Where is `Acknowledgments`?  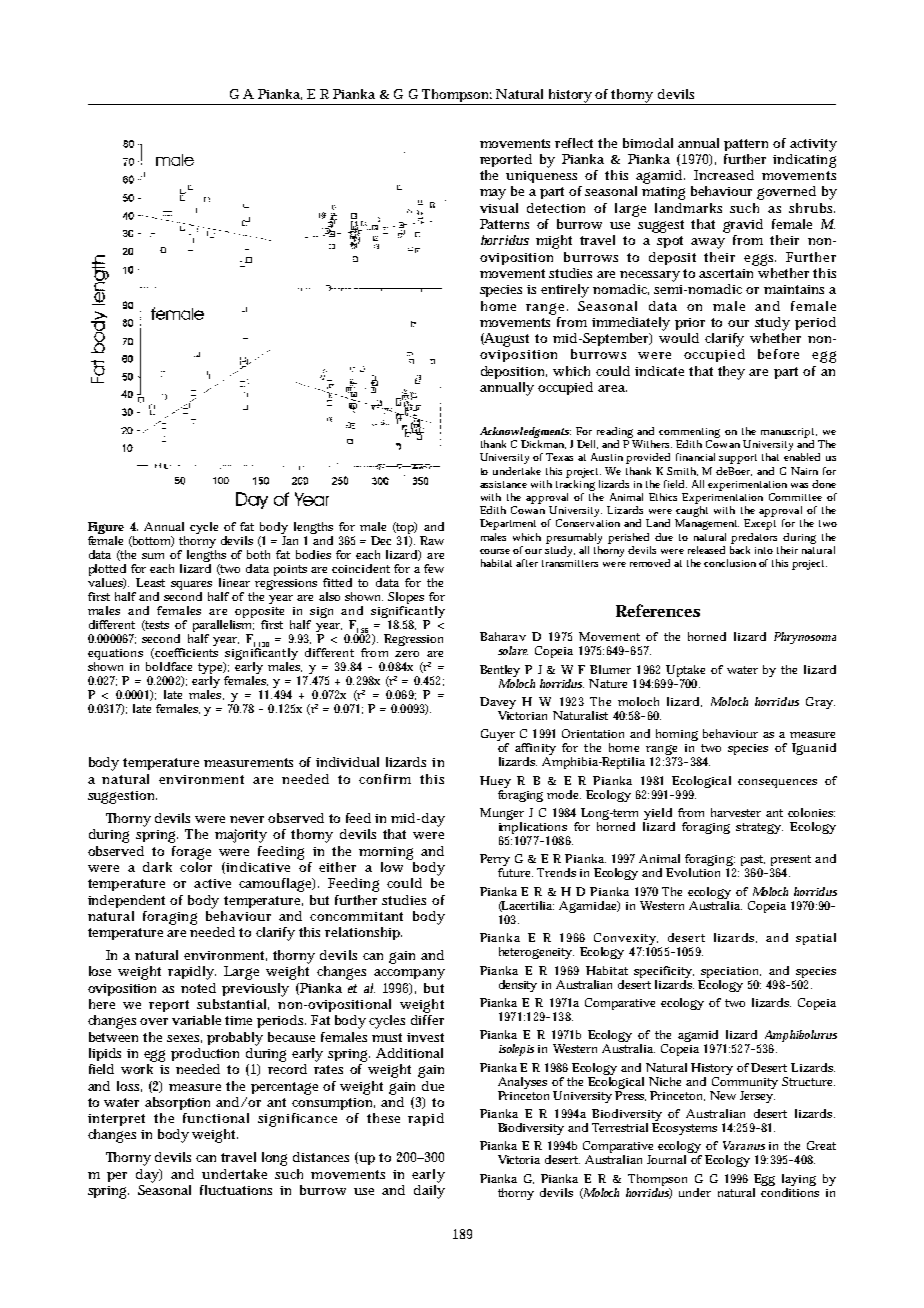
Acknowledgments is located at coordinates (525, 432).
